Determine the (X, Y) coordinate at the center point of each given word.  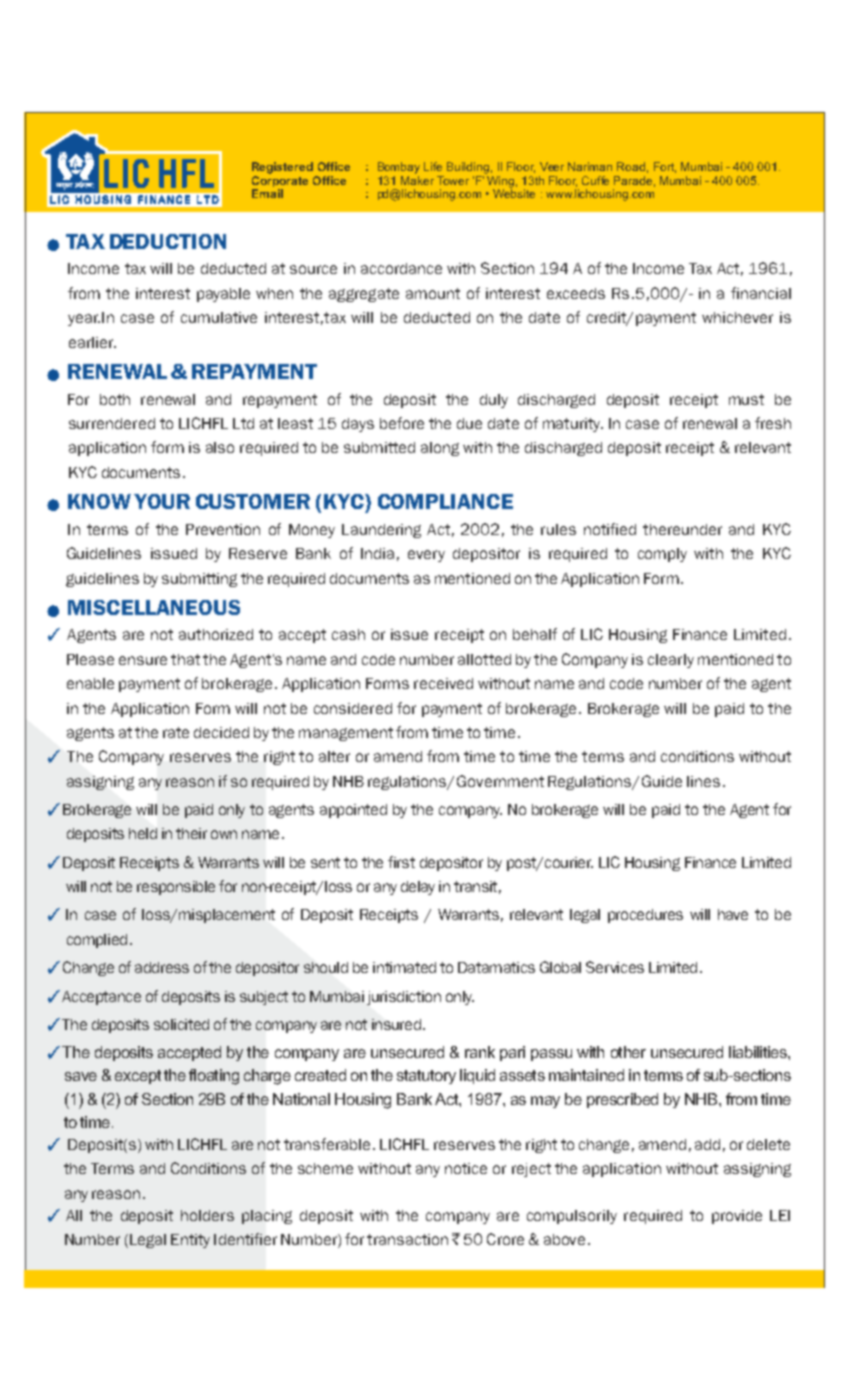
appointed (353, 811)
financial (761, 293)
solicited (181, 1024)
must (746, 399)
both (115, 399)
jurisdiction (404, 998)
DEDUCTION (168, 241)
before (402, 423)
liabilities (759, 1052)
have (733, 914)
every (426, 556)
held (143, 833)
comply (662, 555)
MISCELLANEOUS (154, 607)
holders (207, 1215)
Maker (417, 180)
